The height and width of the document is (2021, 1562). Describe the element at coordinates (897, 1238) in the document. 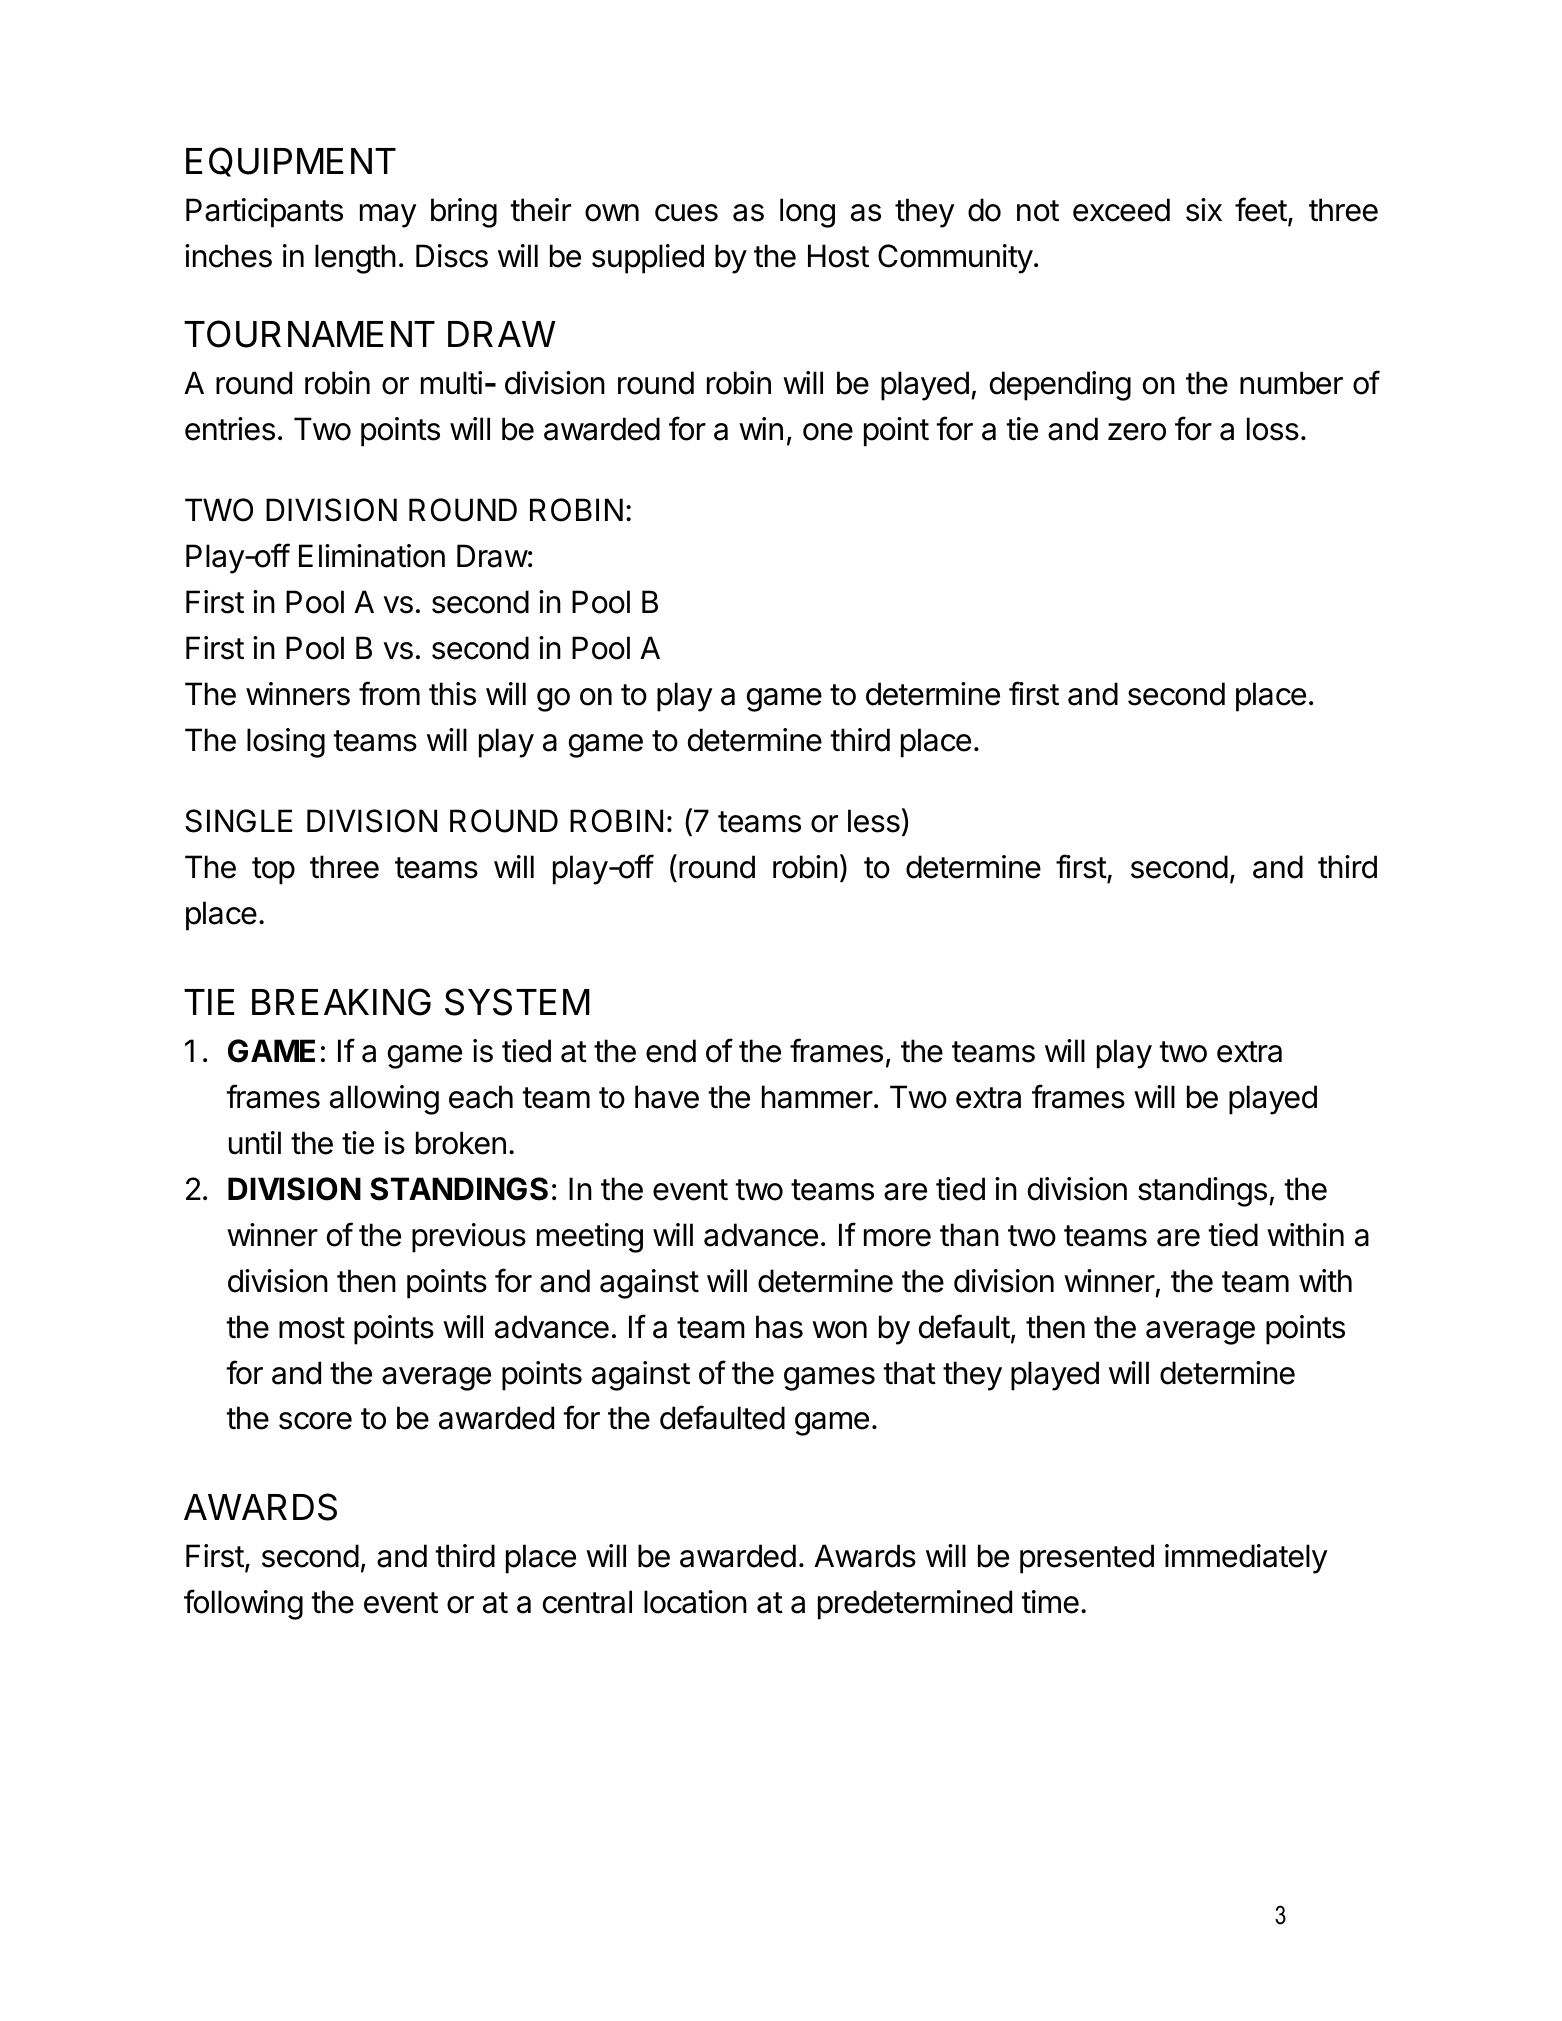

I see `more` at that location.
